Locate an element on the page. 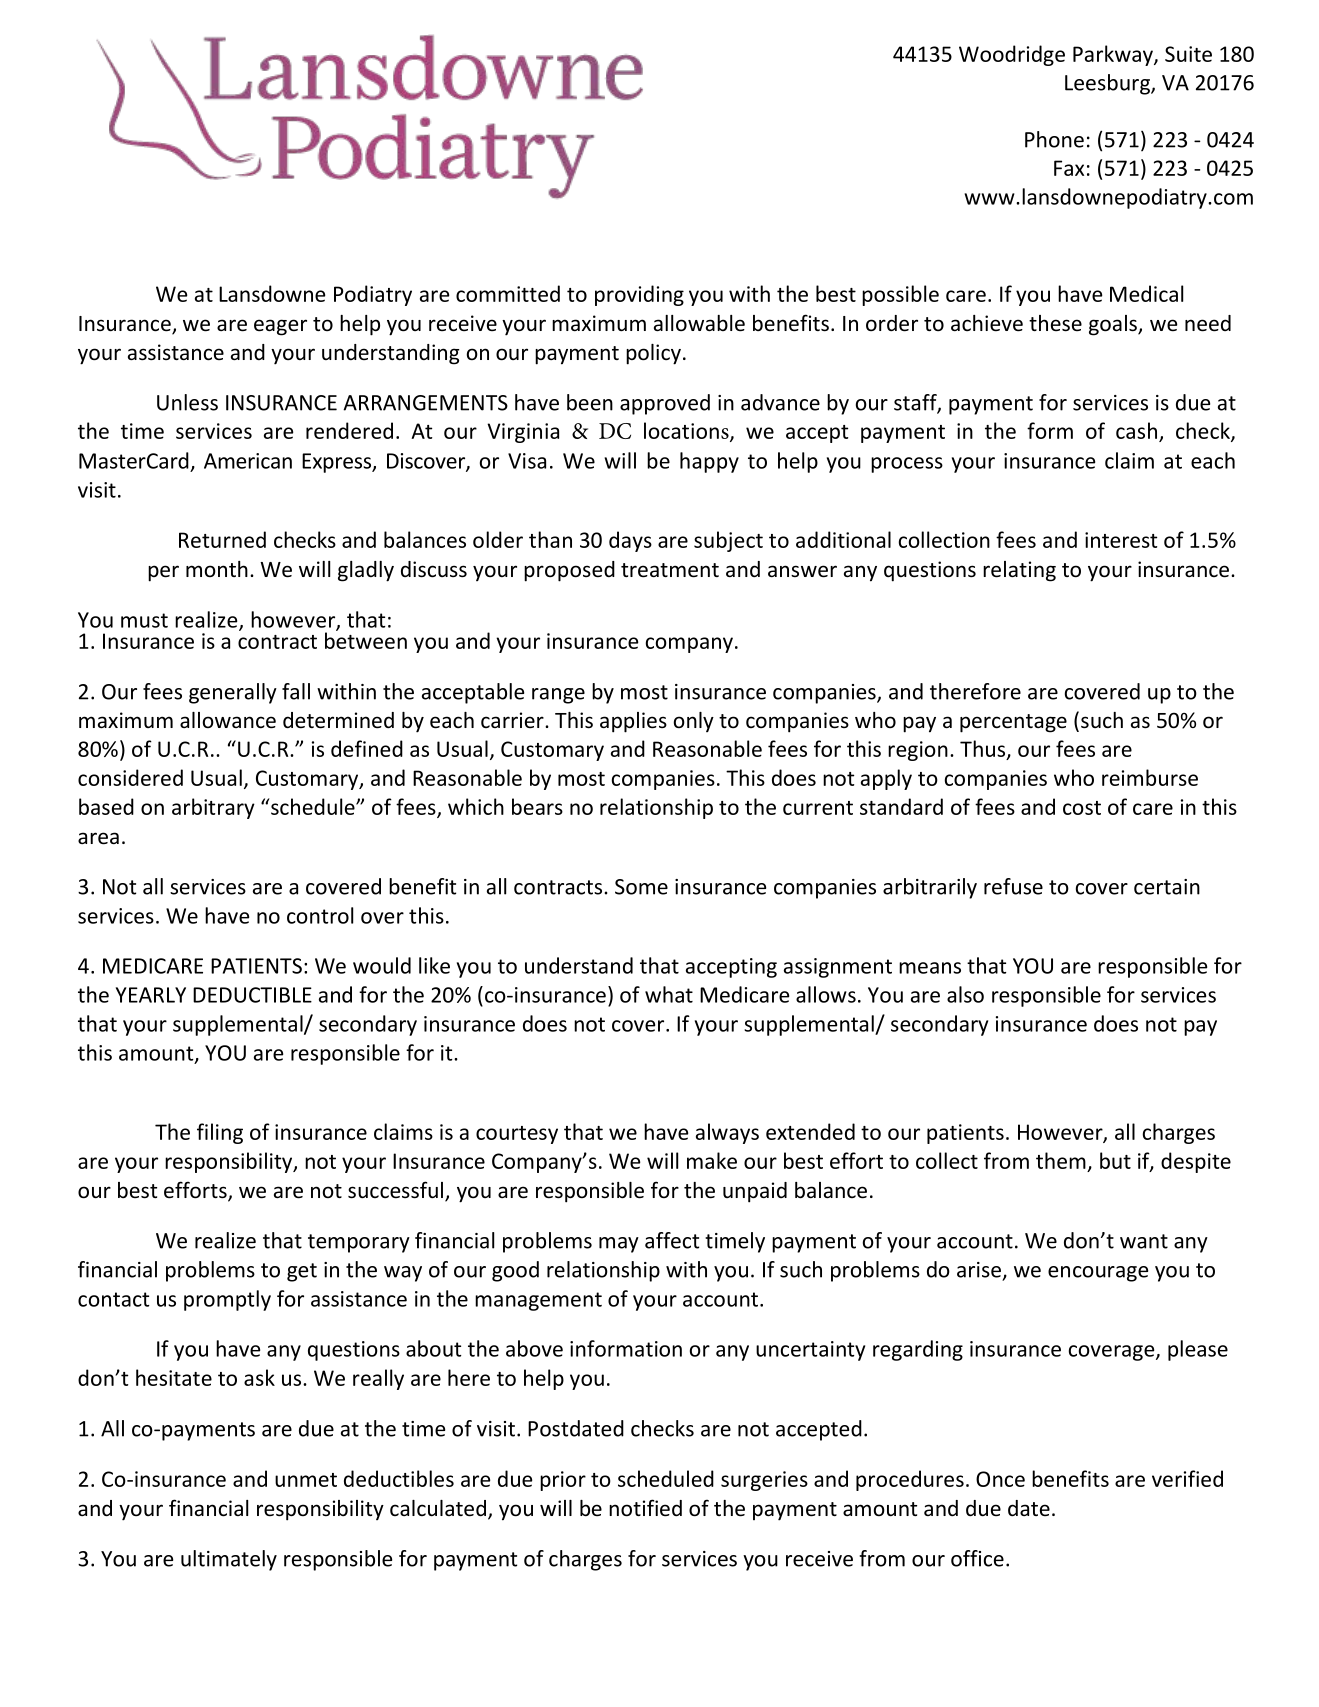  Once is located at coordinates (1000, 1479).
